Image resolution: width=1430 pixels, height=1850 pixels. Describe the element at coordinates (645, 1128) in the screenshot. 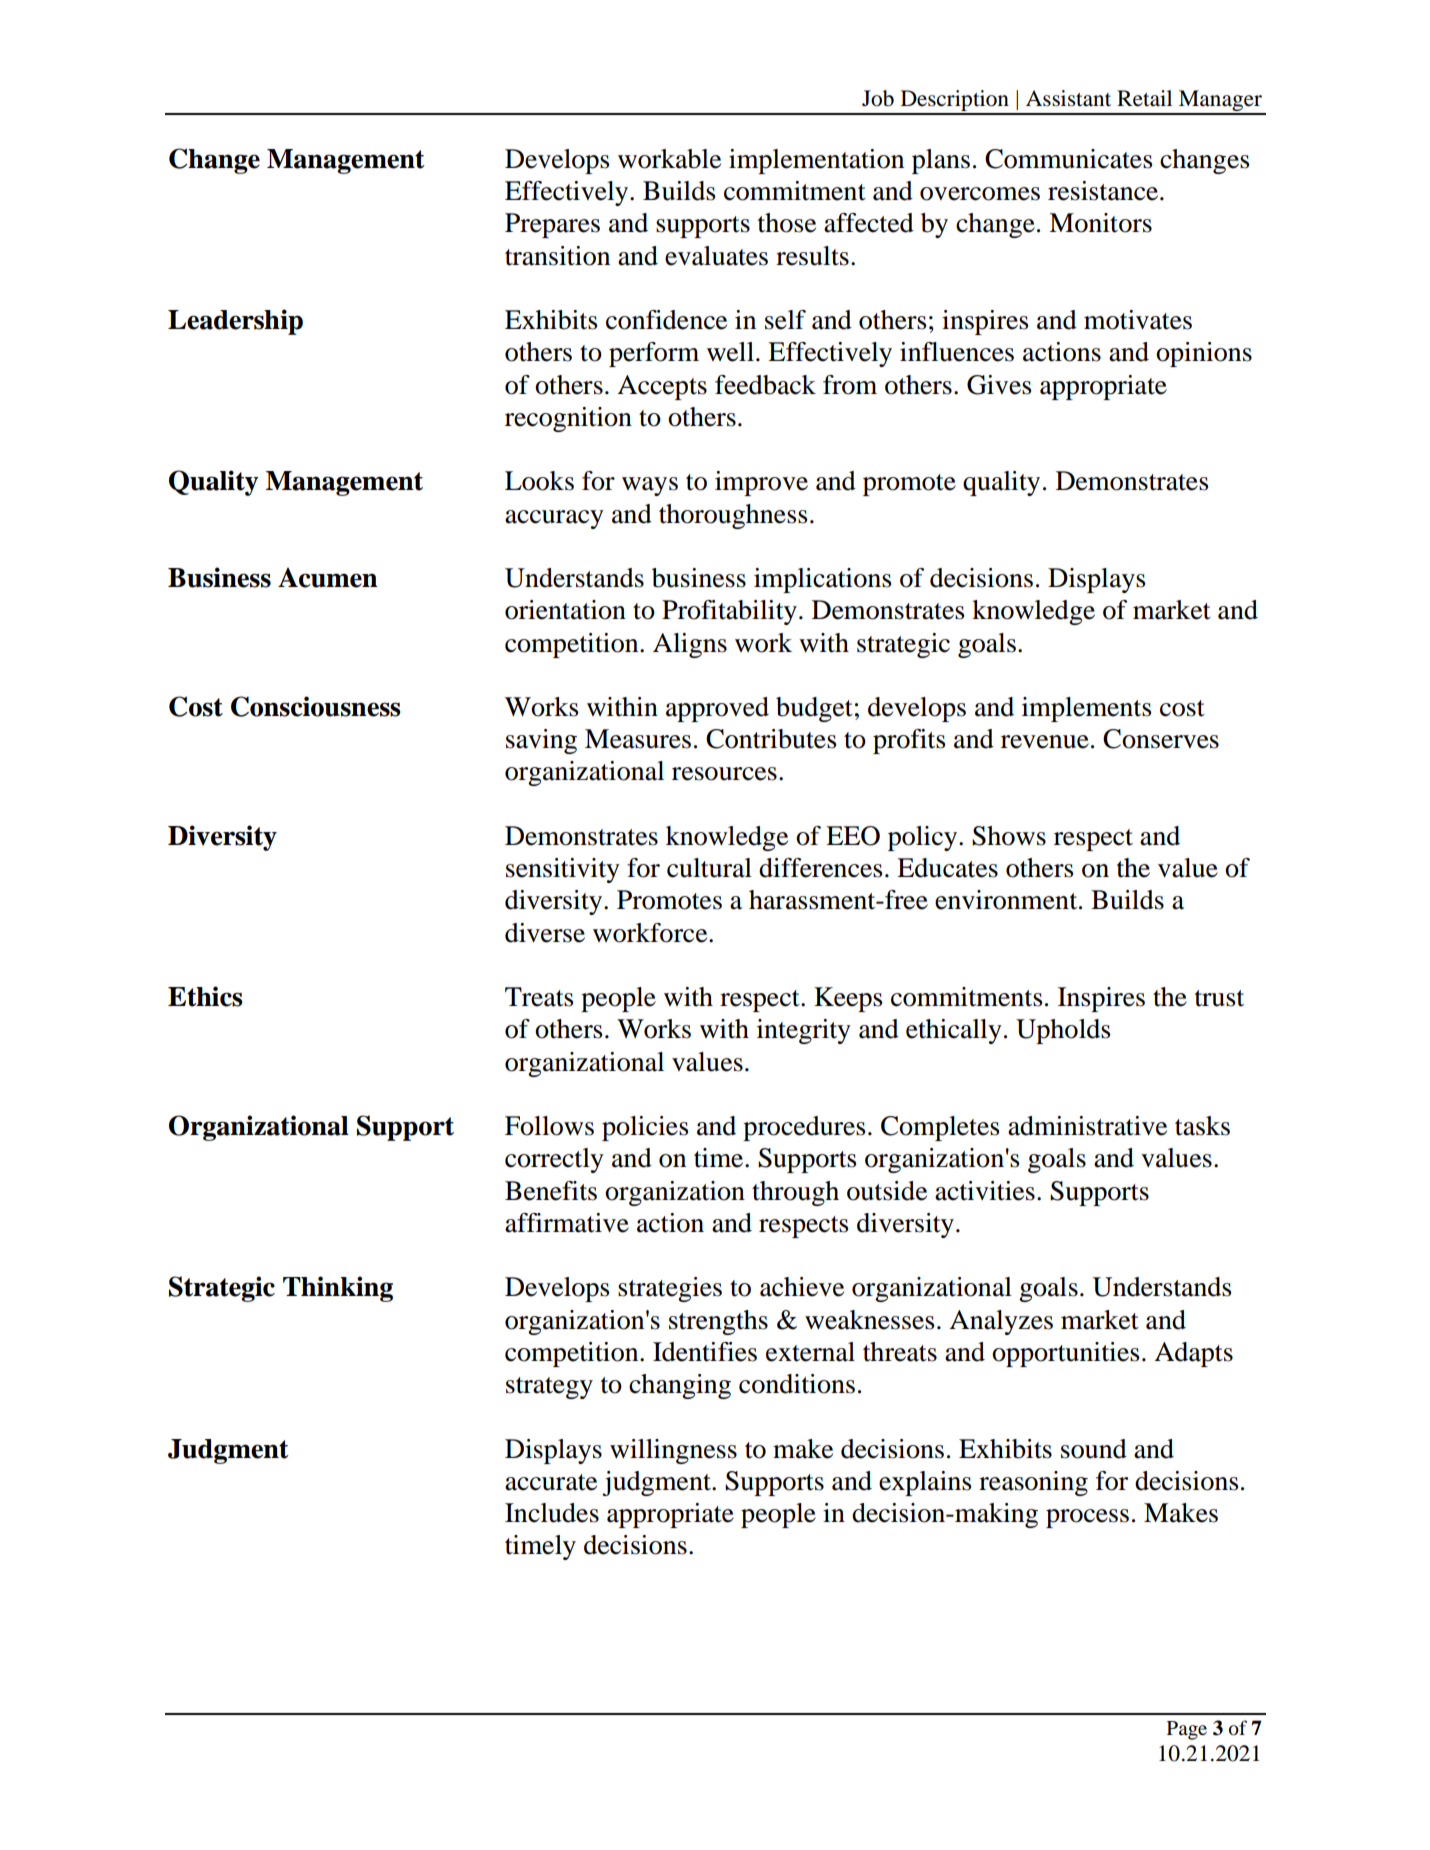

I see `policies` at that location.
